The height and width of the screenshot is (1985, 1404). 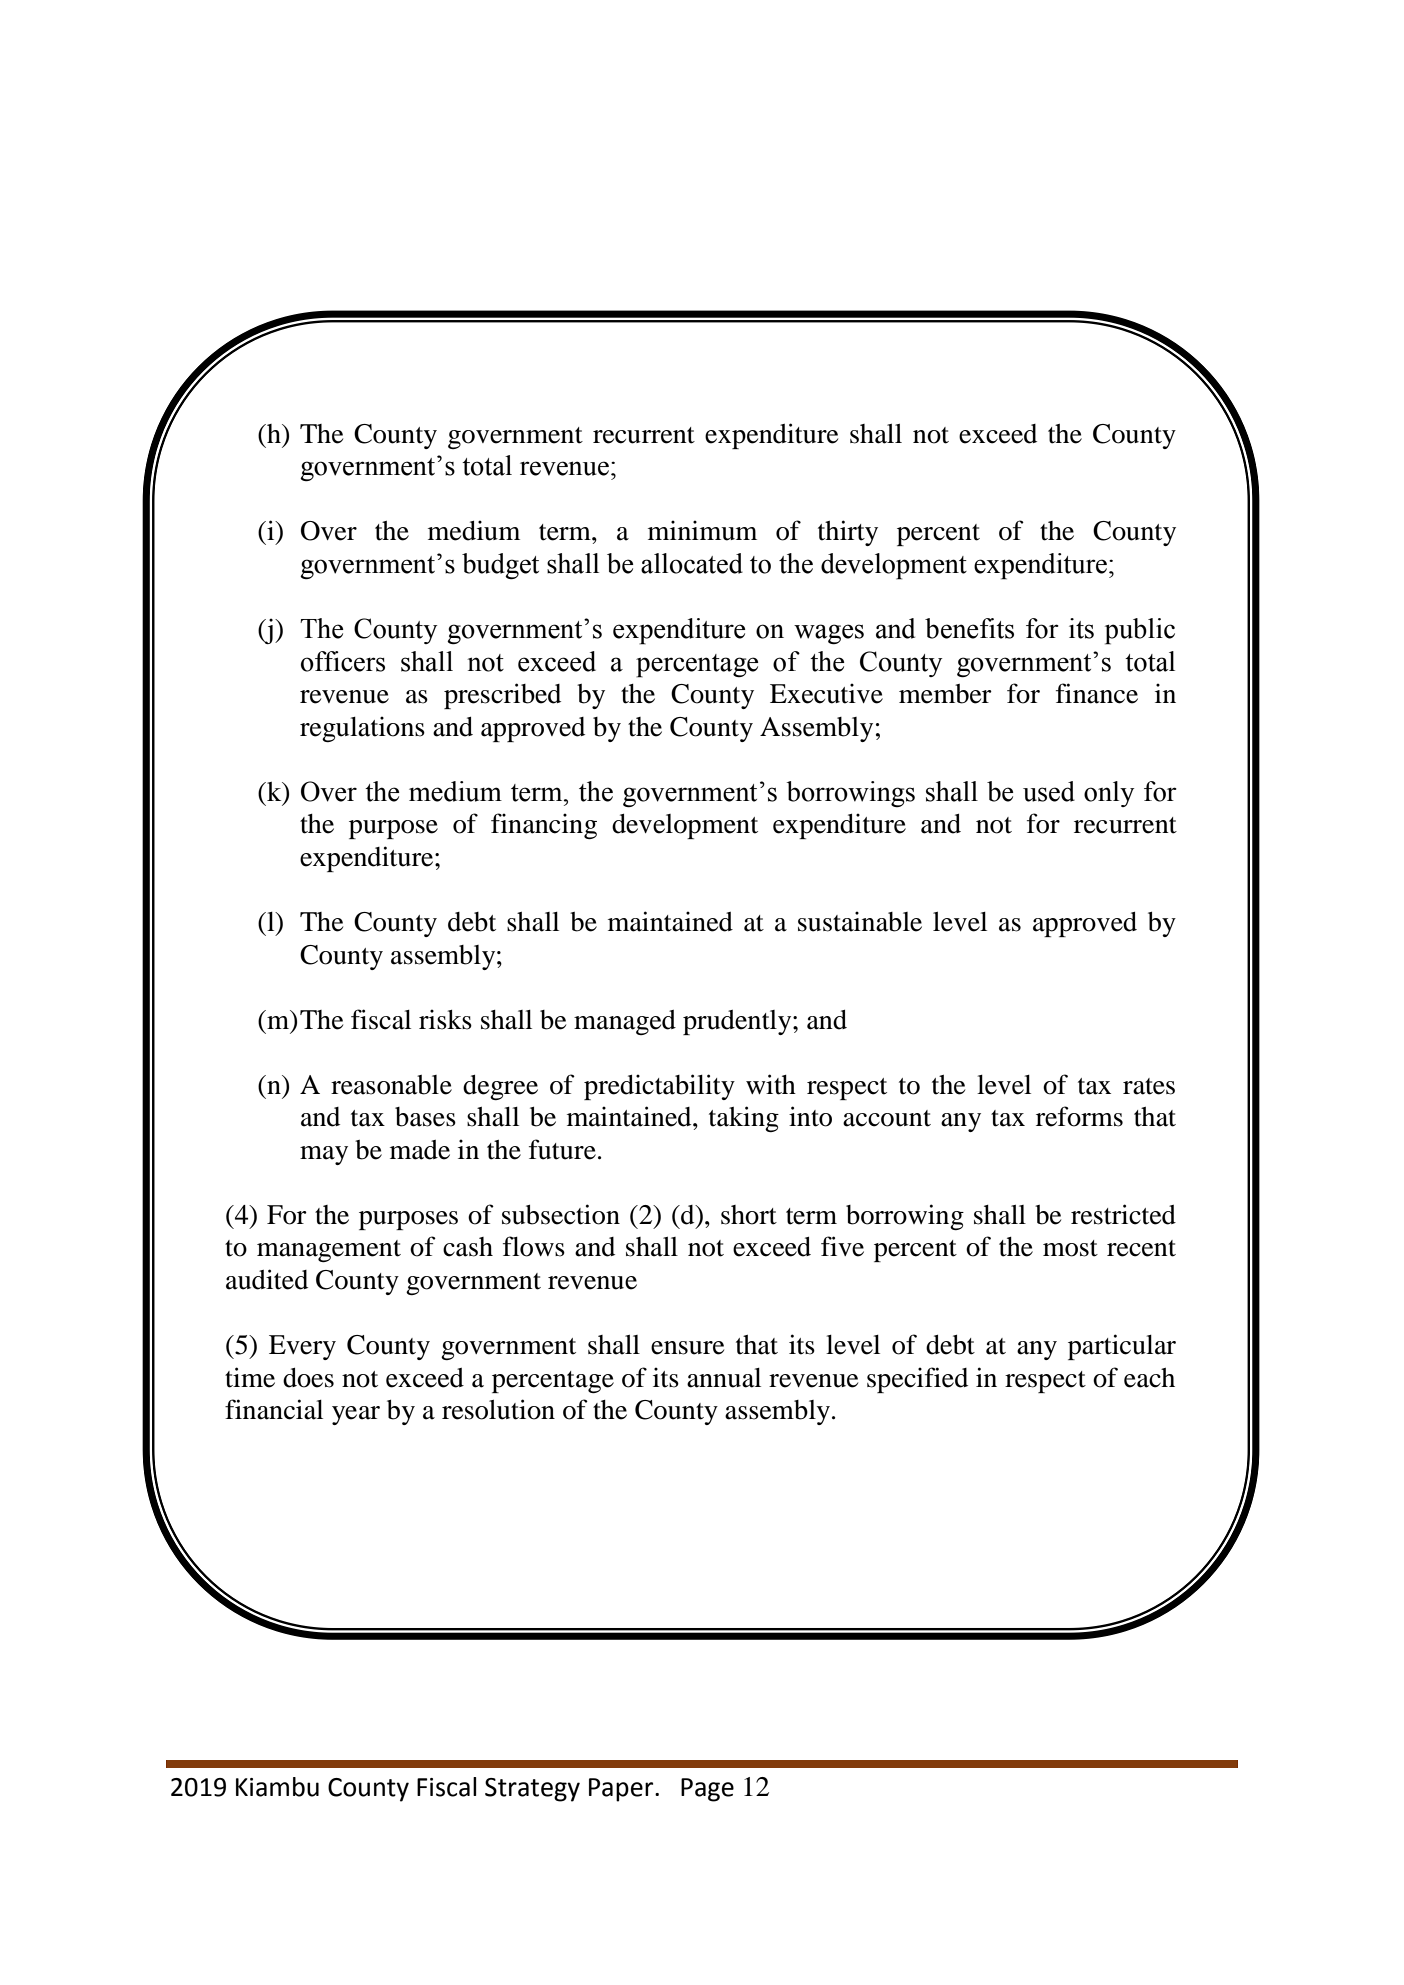 What do you see at coordinates (343, 661) in the screenshot?
I see `officers` at bounding box center [343, 661].
